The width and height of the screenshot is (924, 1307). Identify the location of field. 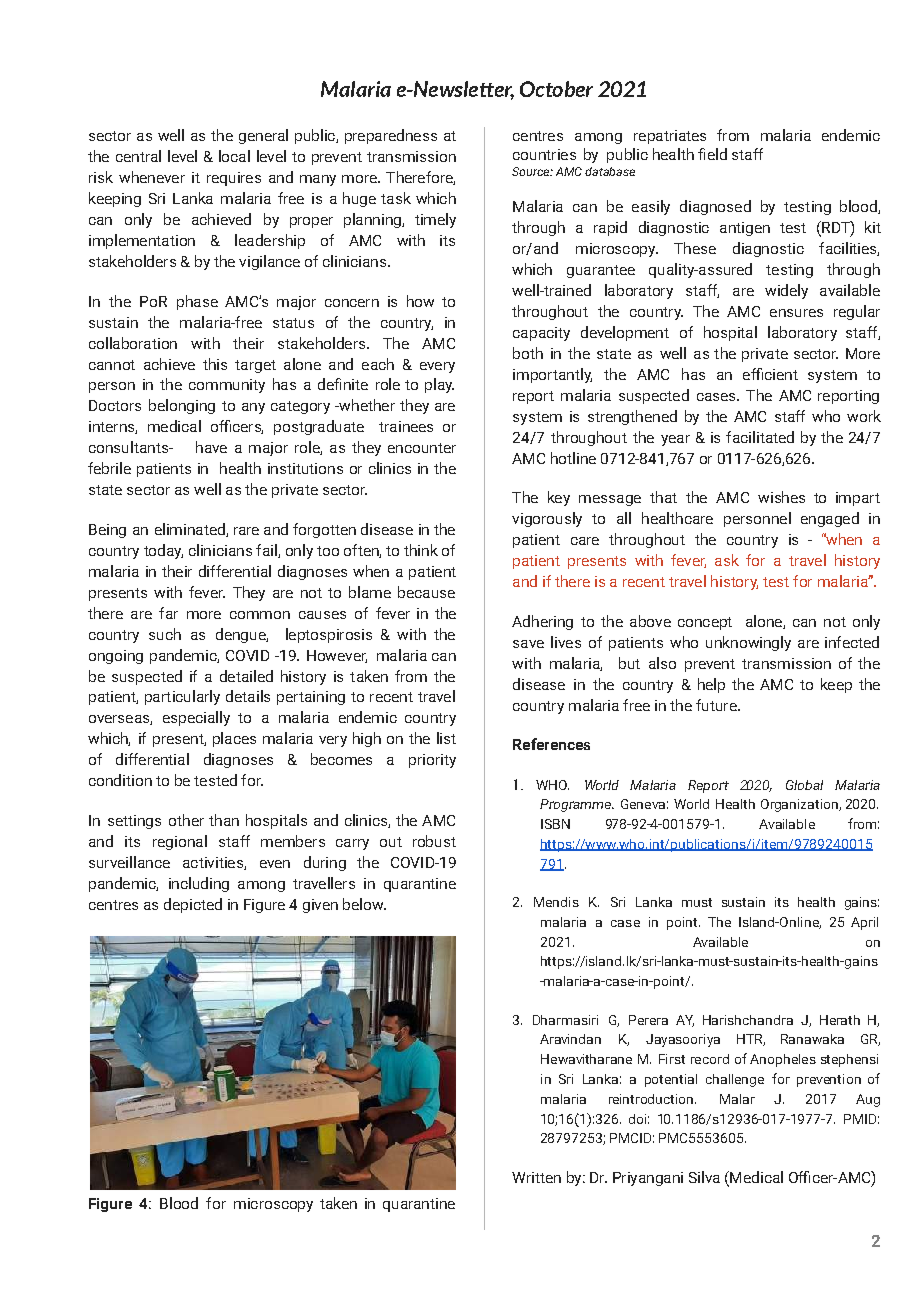
(712, 154).
